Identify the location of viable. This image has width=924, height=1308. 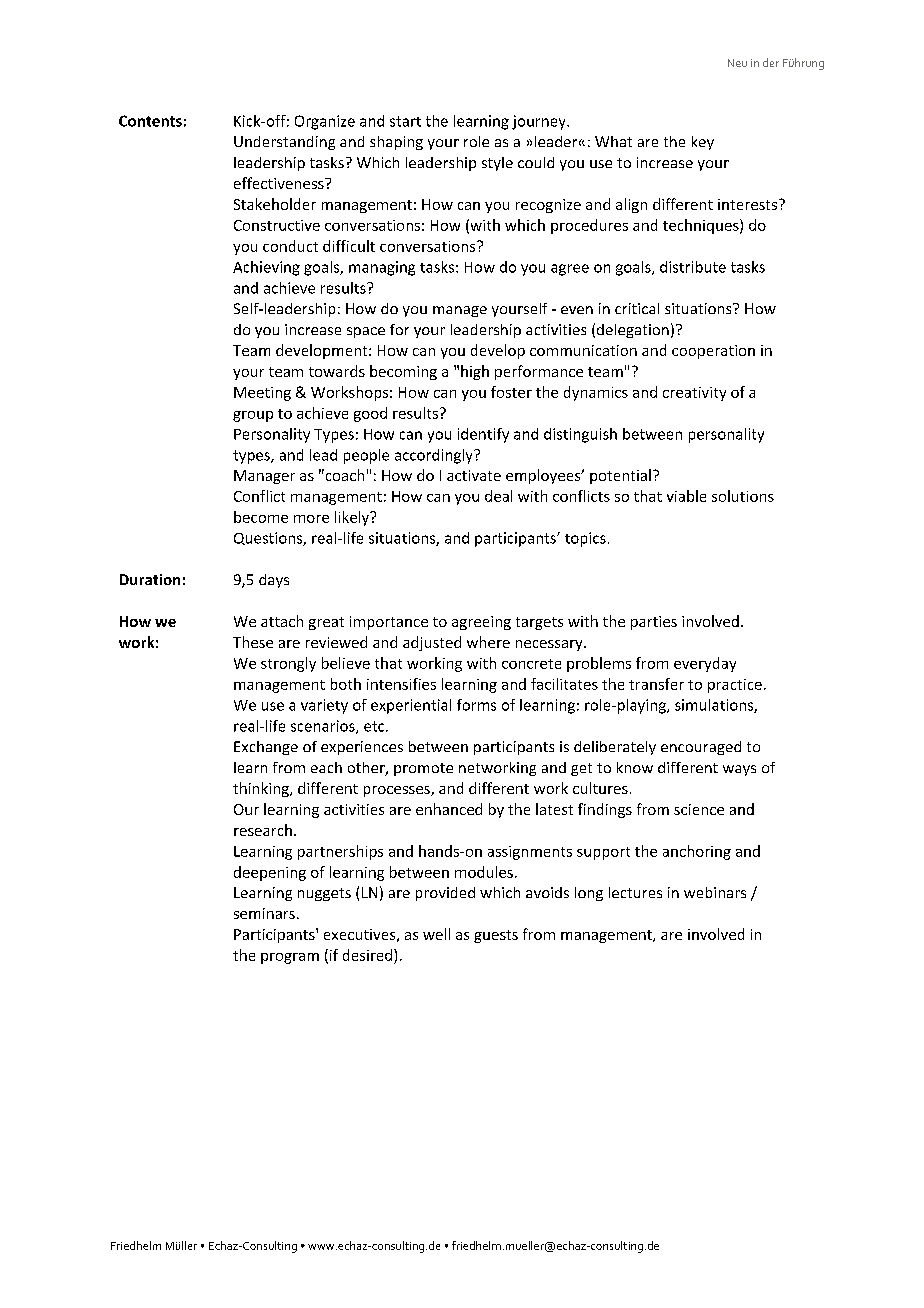
(686, 496).
